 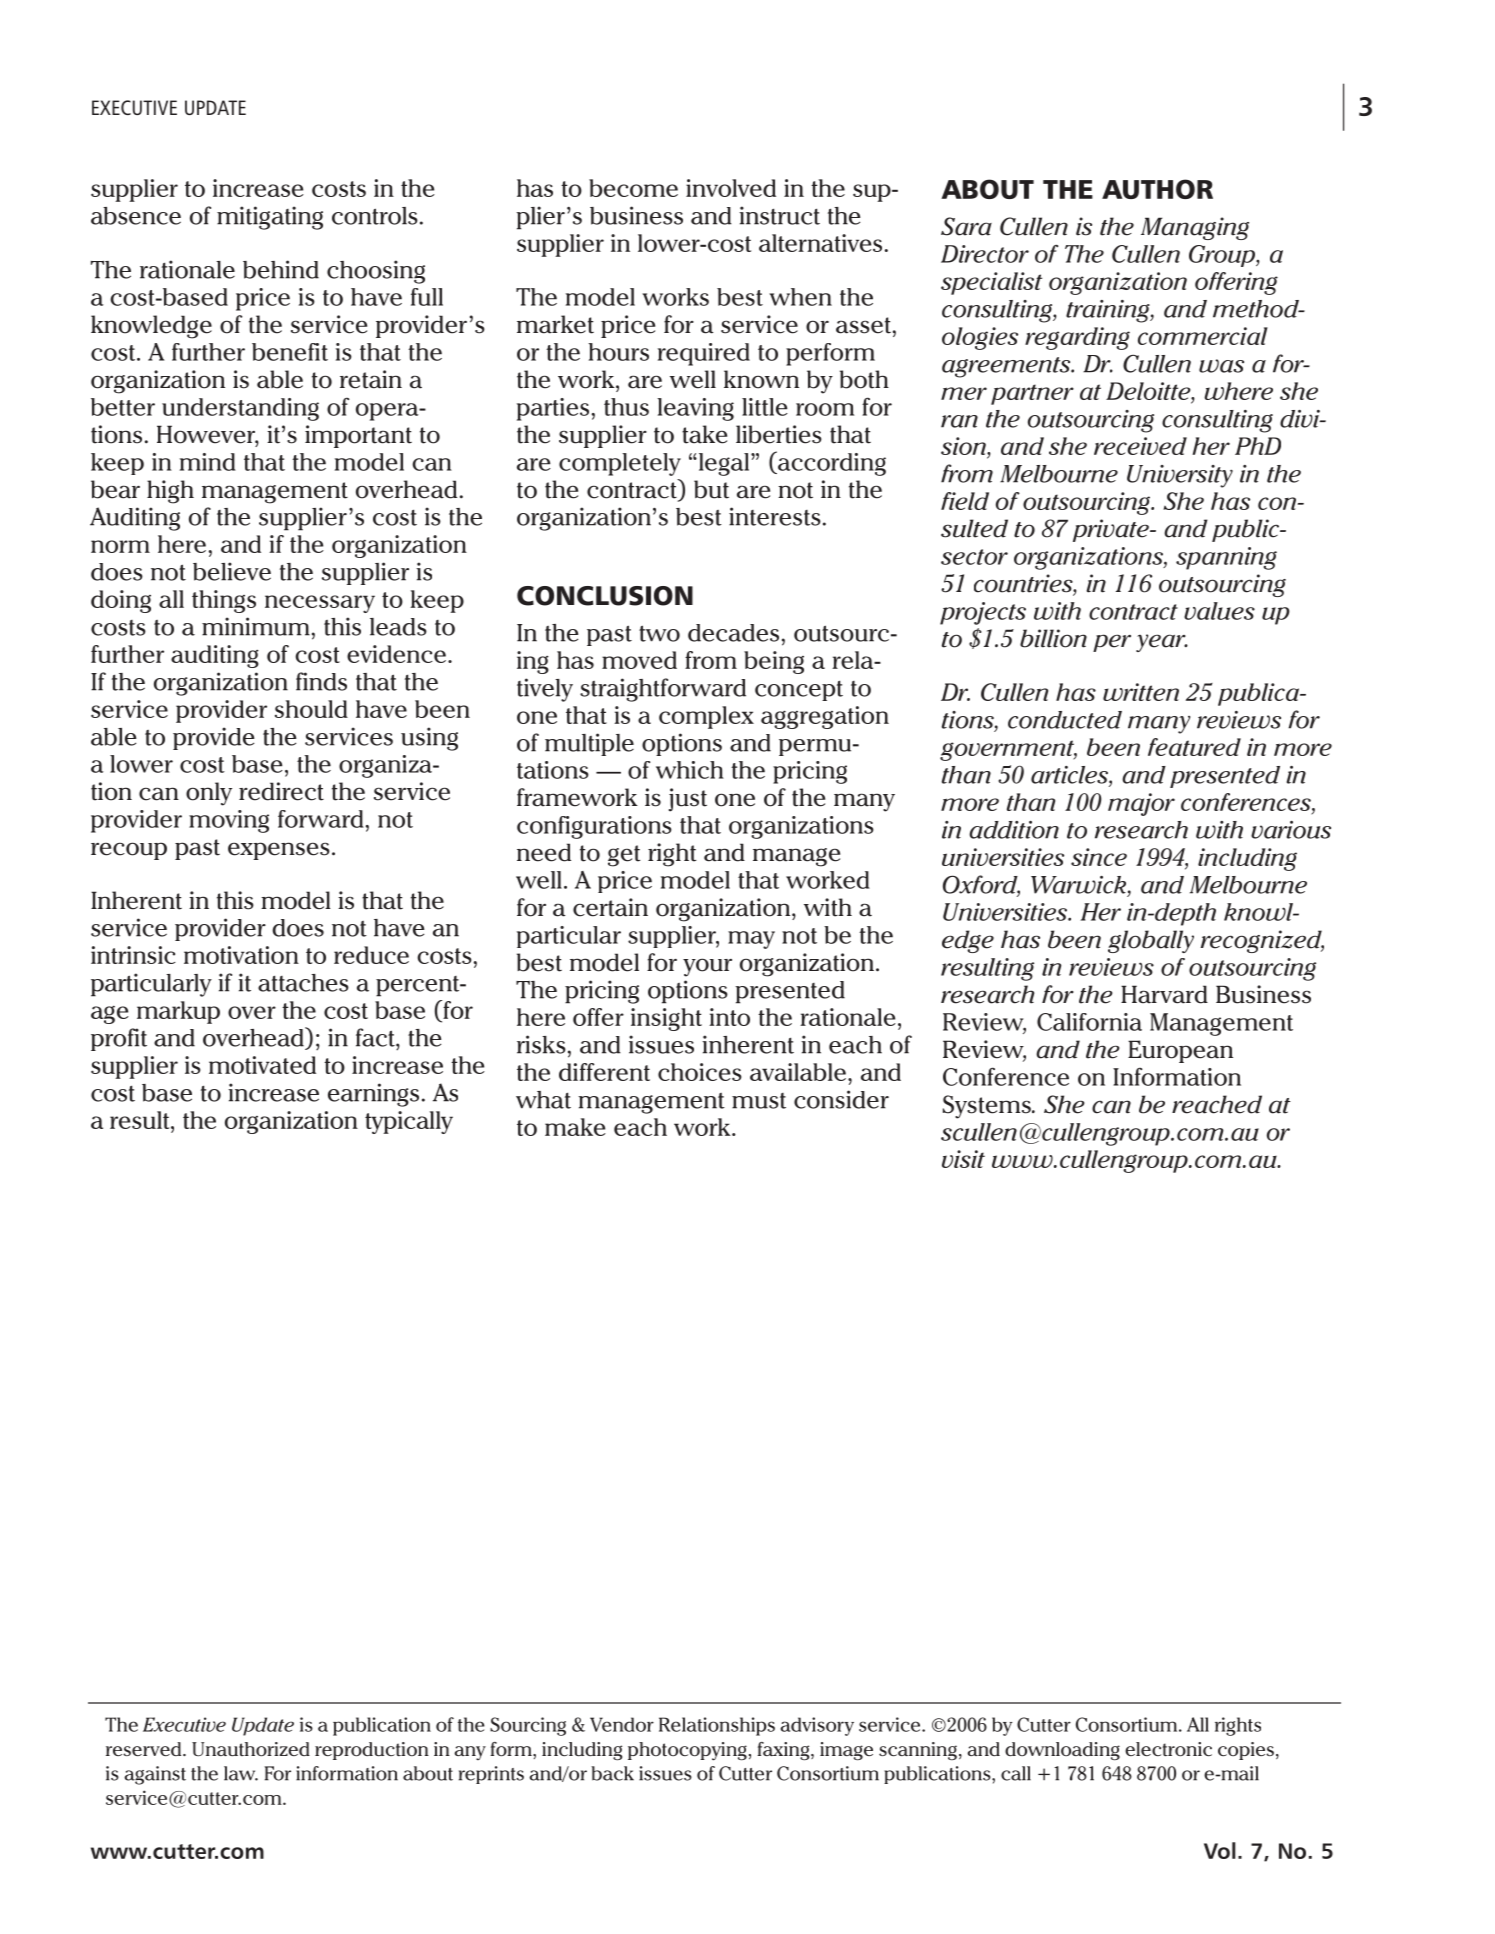 I want to click on earnings, so click(x=373, y=1095).
